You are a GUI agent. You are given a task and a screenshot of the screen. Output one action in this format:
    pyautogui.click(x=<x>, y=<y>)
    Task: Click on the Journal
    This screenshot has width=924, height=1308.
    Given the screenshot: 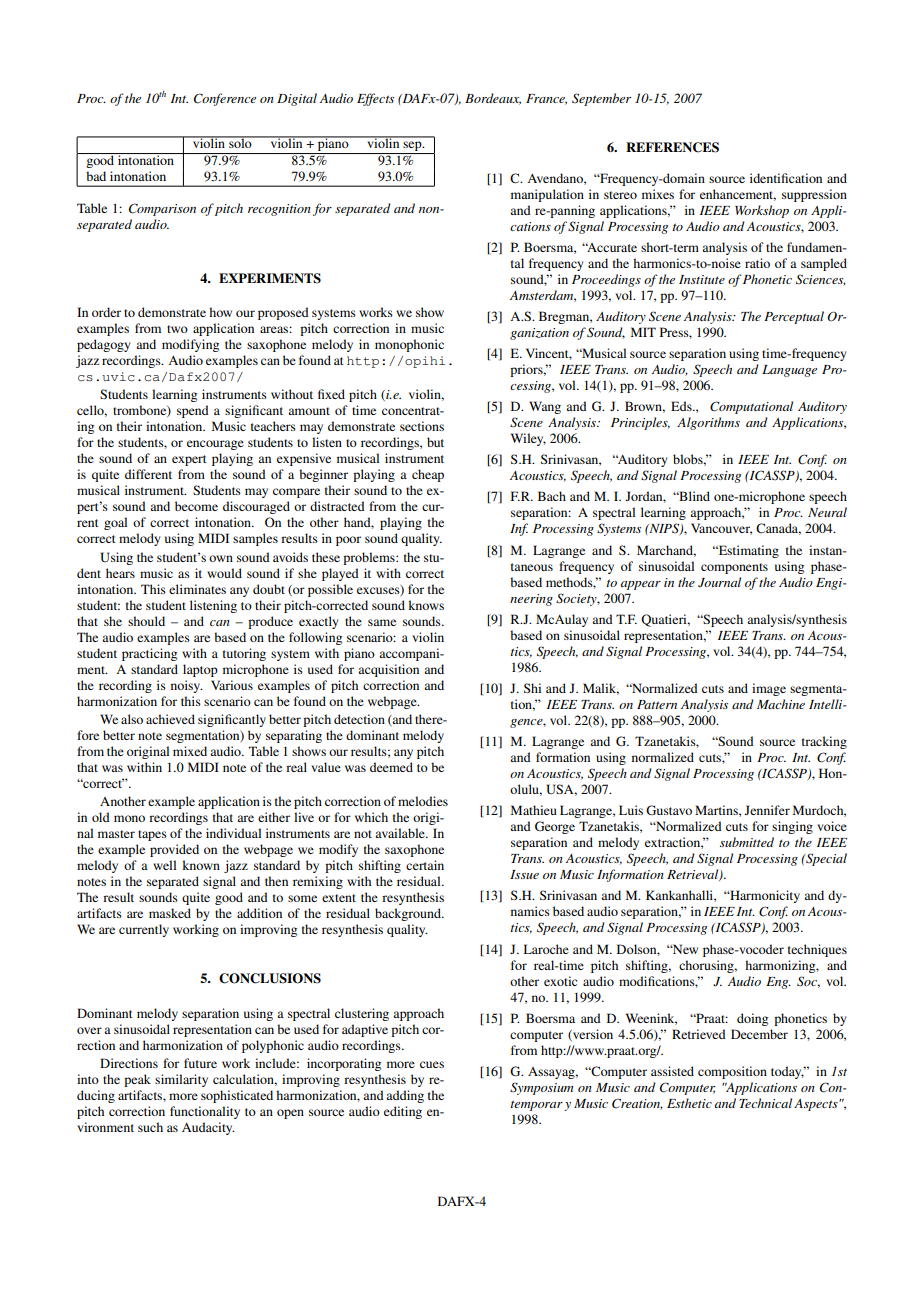 What is the action you would take?
    pyautogui.click(x=719, y=582)
